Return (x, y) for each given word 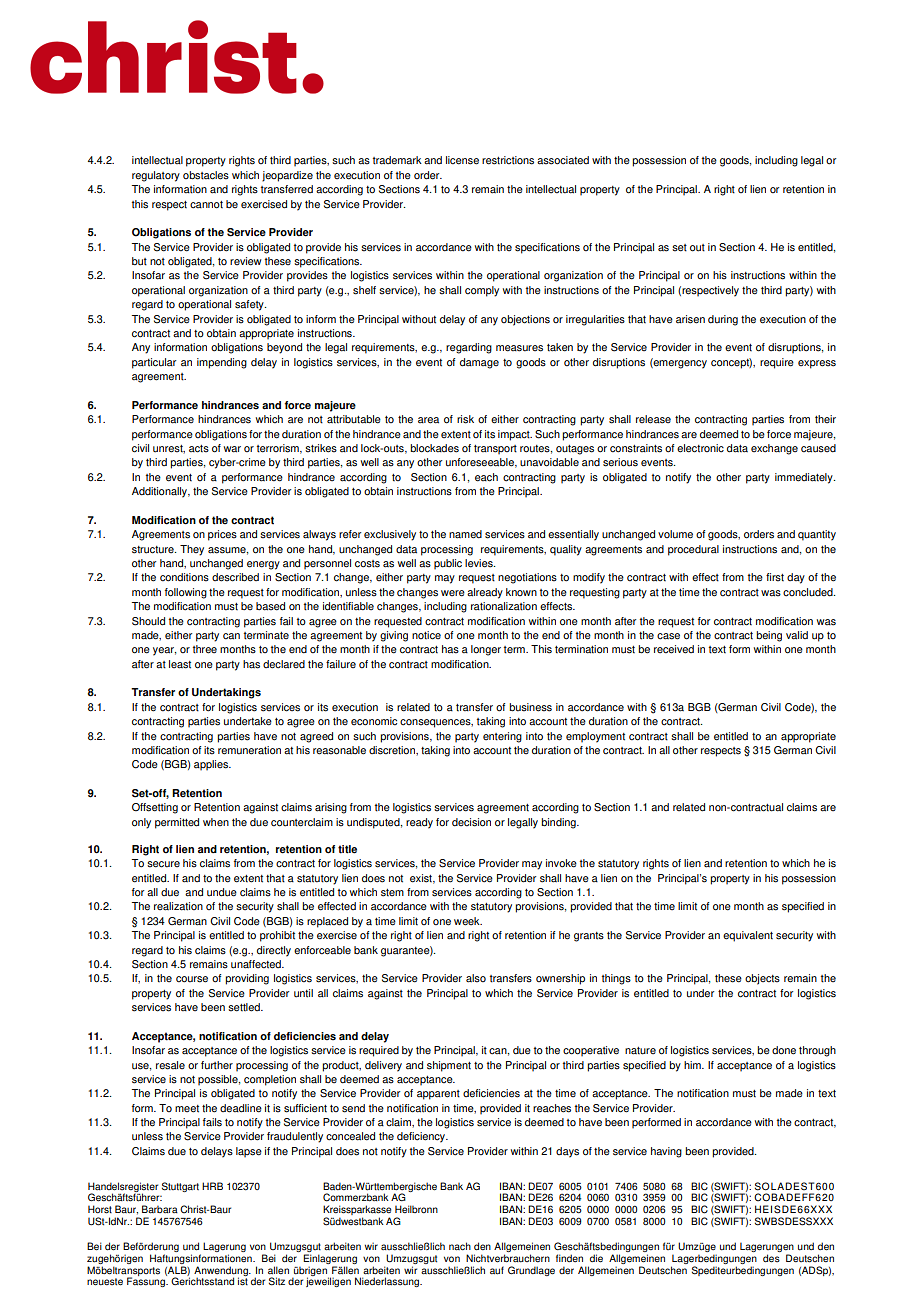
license (462, 160)
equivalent (748, 936)
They (192, 550)
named (465, 534)
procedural (693, 550)
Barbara (160, 1209)
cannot (206, 205)
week (468, 921)
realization (178, 906)
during (723, 320)
